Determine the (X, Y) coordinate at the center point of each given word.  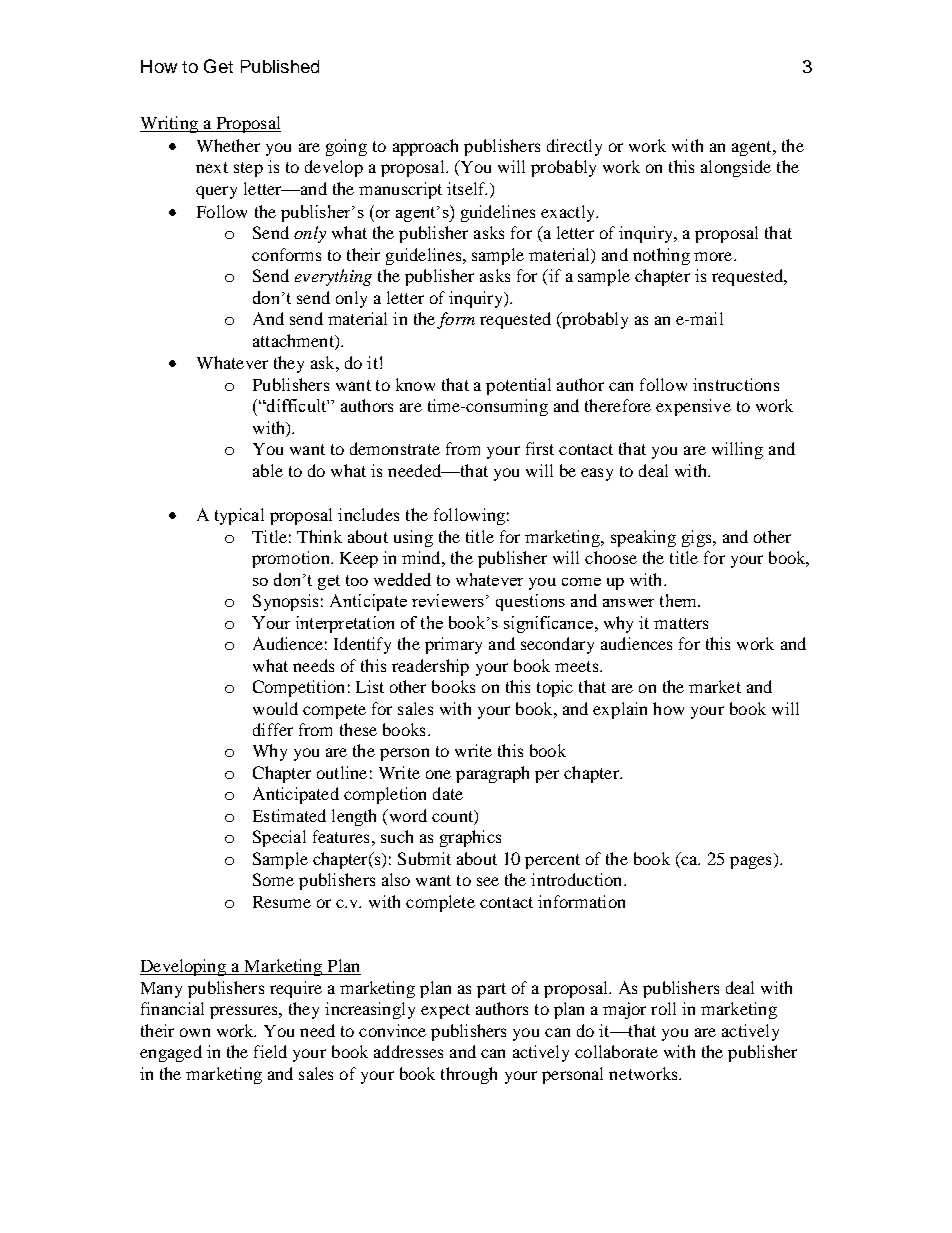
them (679, 600)
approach (425, 147)
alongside (736, 168)
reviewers (448, 600)
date (448, 793)
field (270, 1051)
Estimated (289, 815)
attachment (294, 340)
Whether (228, 145)
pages (750, 862)
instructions (736, 384)
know (415, 384)
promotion (292, 559)
